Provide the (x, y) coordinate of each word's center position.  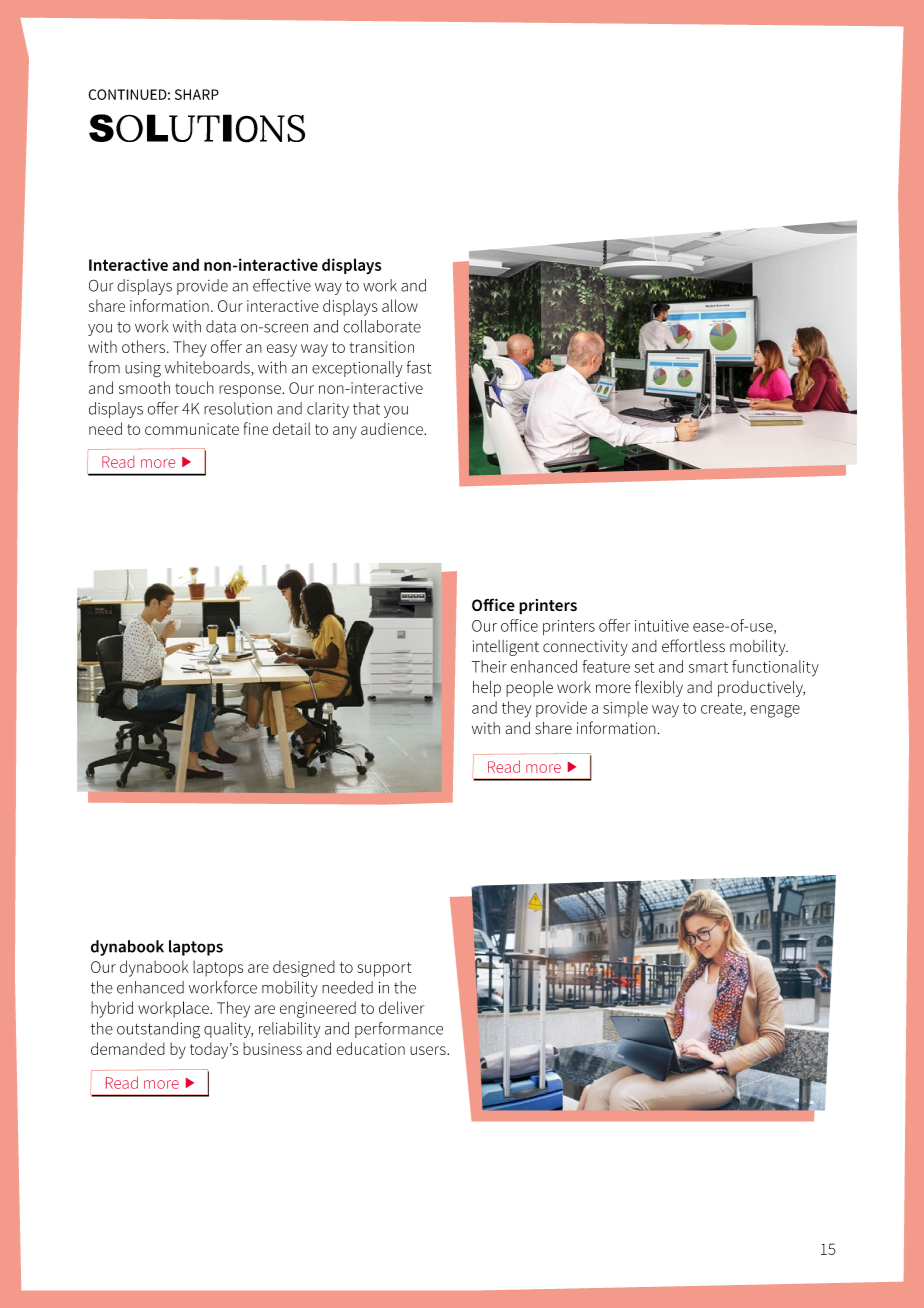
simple (625, 709)
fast (419, 367)
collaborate (382, 326)
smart (708, 667)
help (487, 689)
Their (489, 666)
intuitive (662, 626)
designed (304, 968)
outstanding (158, 1030)
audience (393, 428)
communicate (192, 429)
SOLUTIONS (197, 128)
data (221, 326)
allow (400, 305)
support (384, 969)
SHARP (197, 94)
